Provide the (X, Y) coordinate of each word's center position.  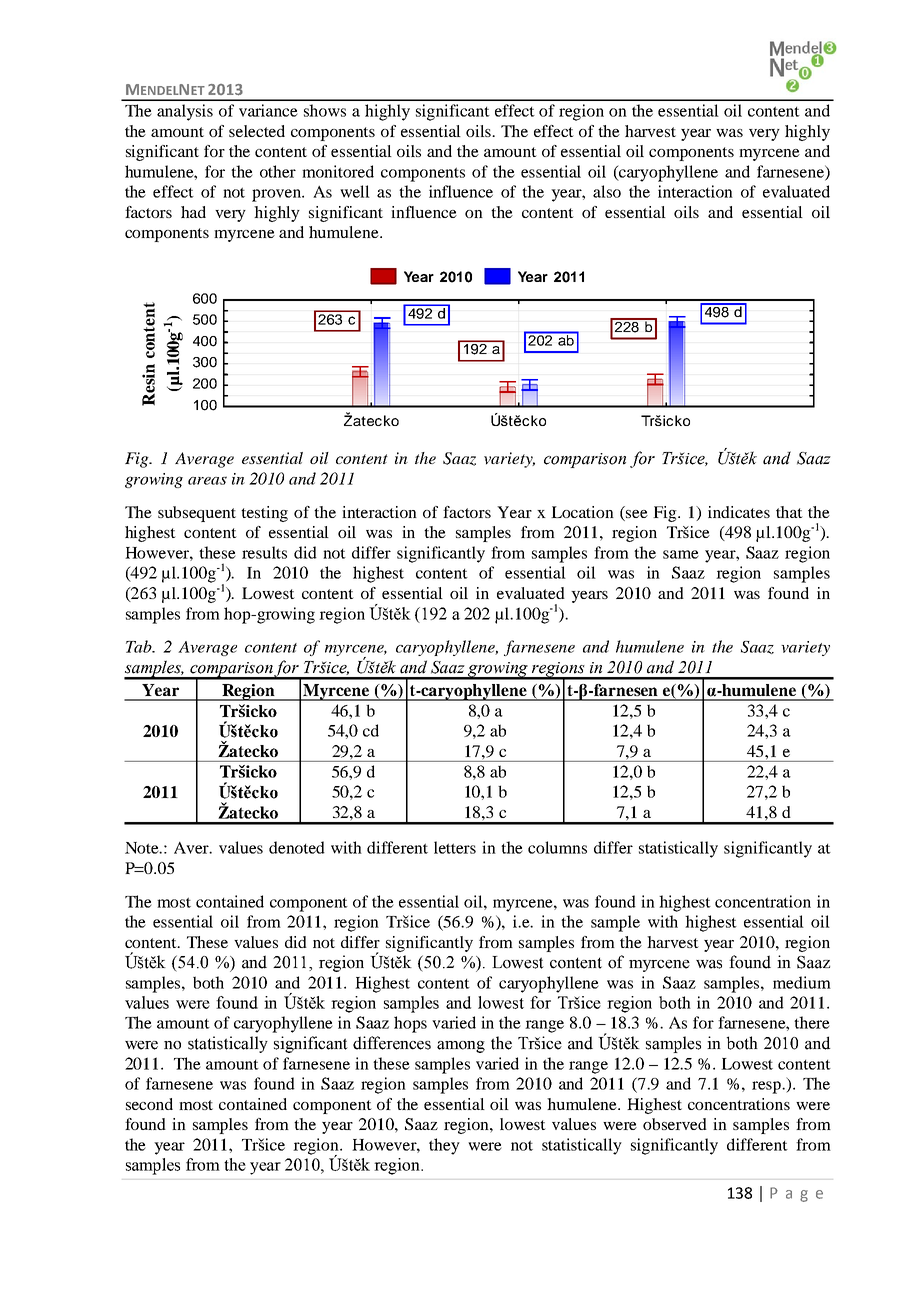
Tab (140, 646)
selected (257, 131)
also (607, 191)
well (355, 191)
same (681, 554)
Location (582, 512)
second (149, 1104)
